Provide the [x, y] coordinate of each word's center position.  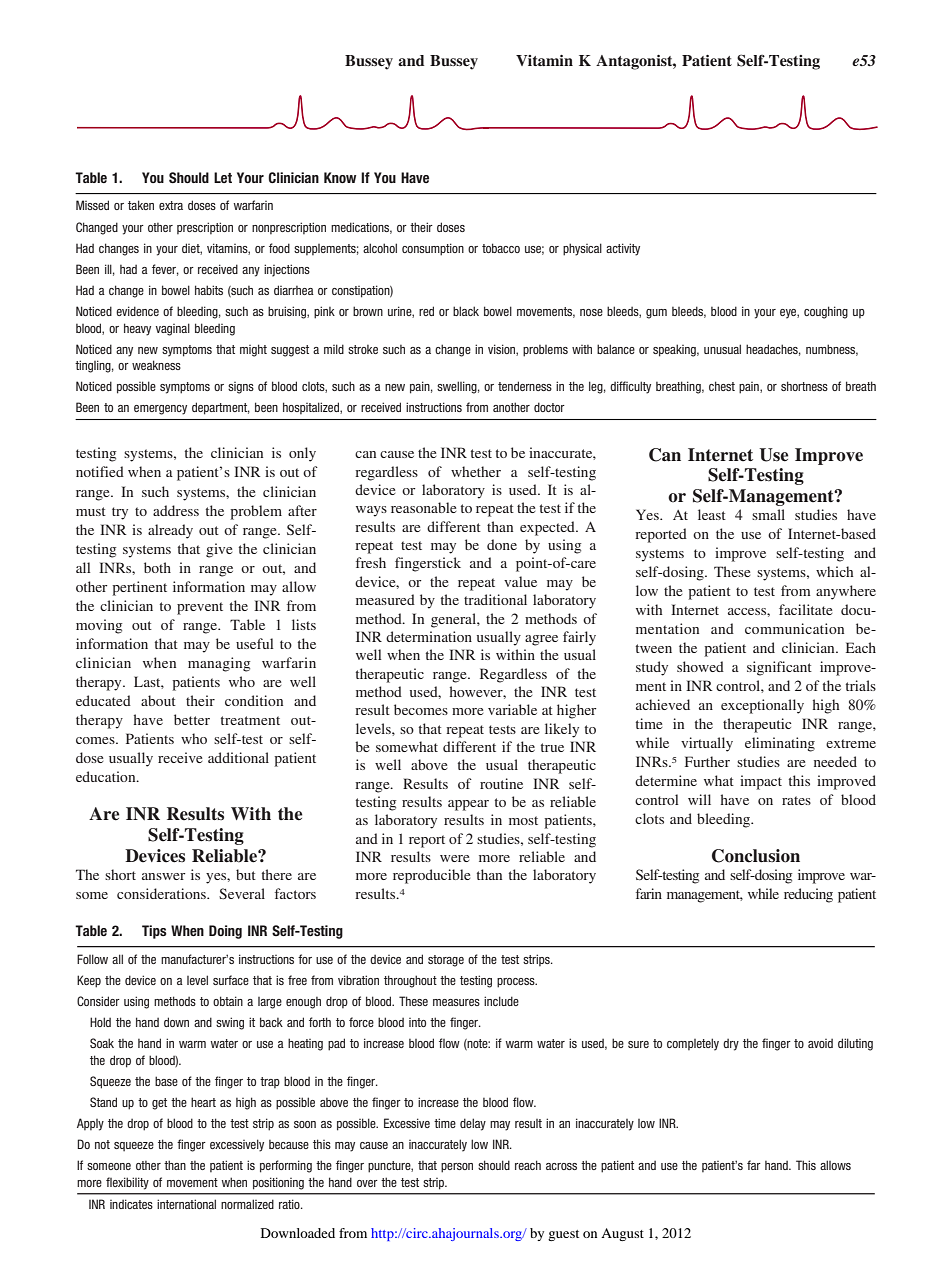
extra [171, 205]
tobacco [501, 248]
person [457, 1168]
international [186, 1204]
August [622, 1234]
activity [623, 249]
